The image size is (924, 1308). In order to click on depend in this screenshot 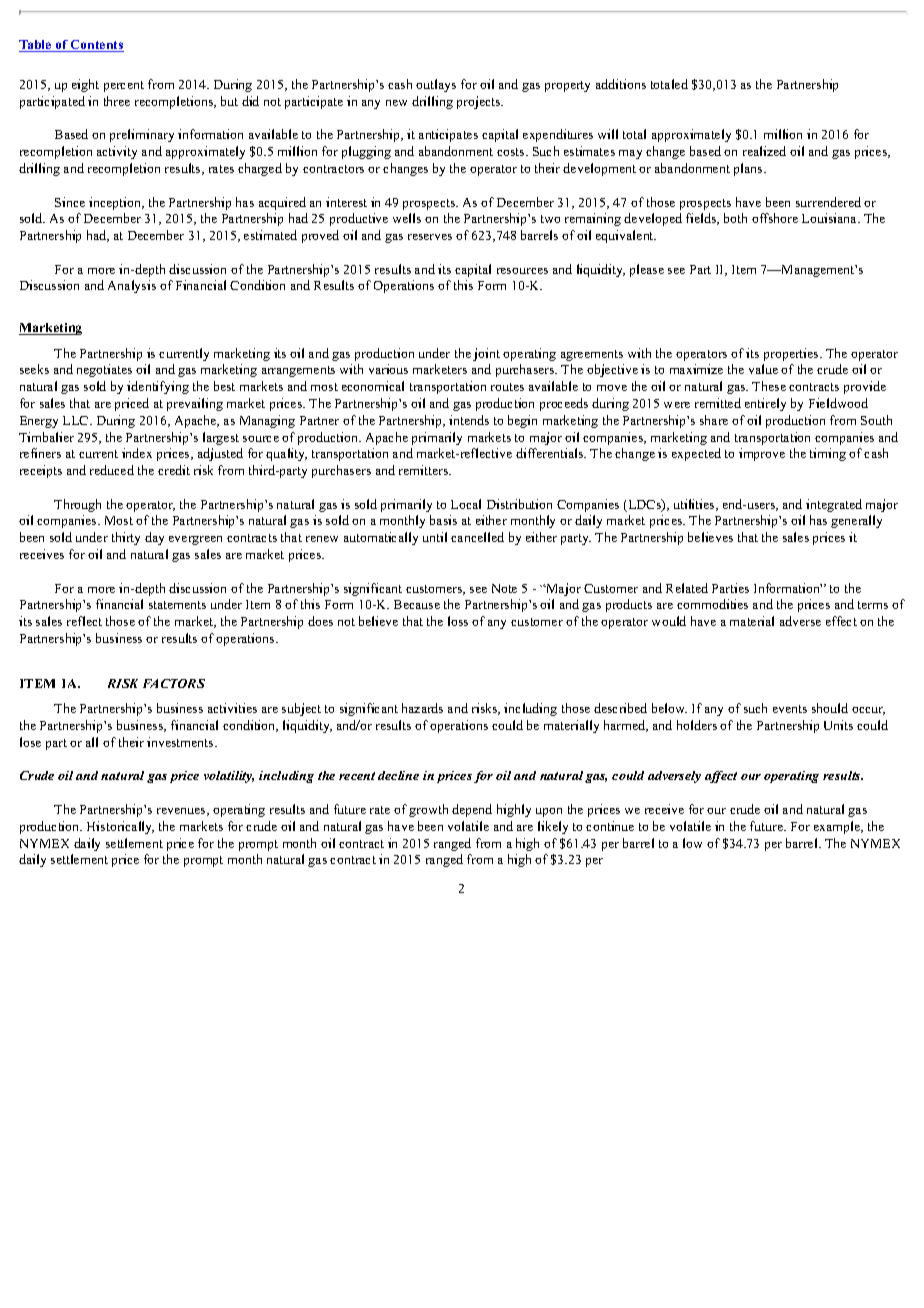, I will do `click(472, 810)`.
